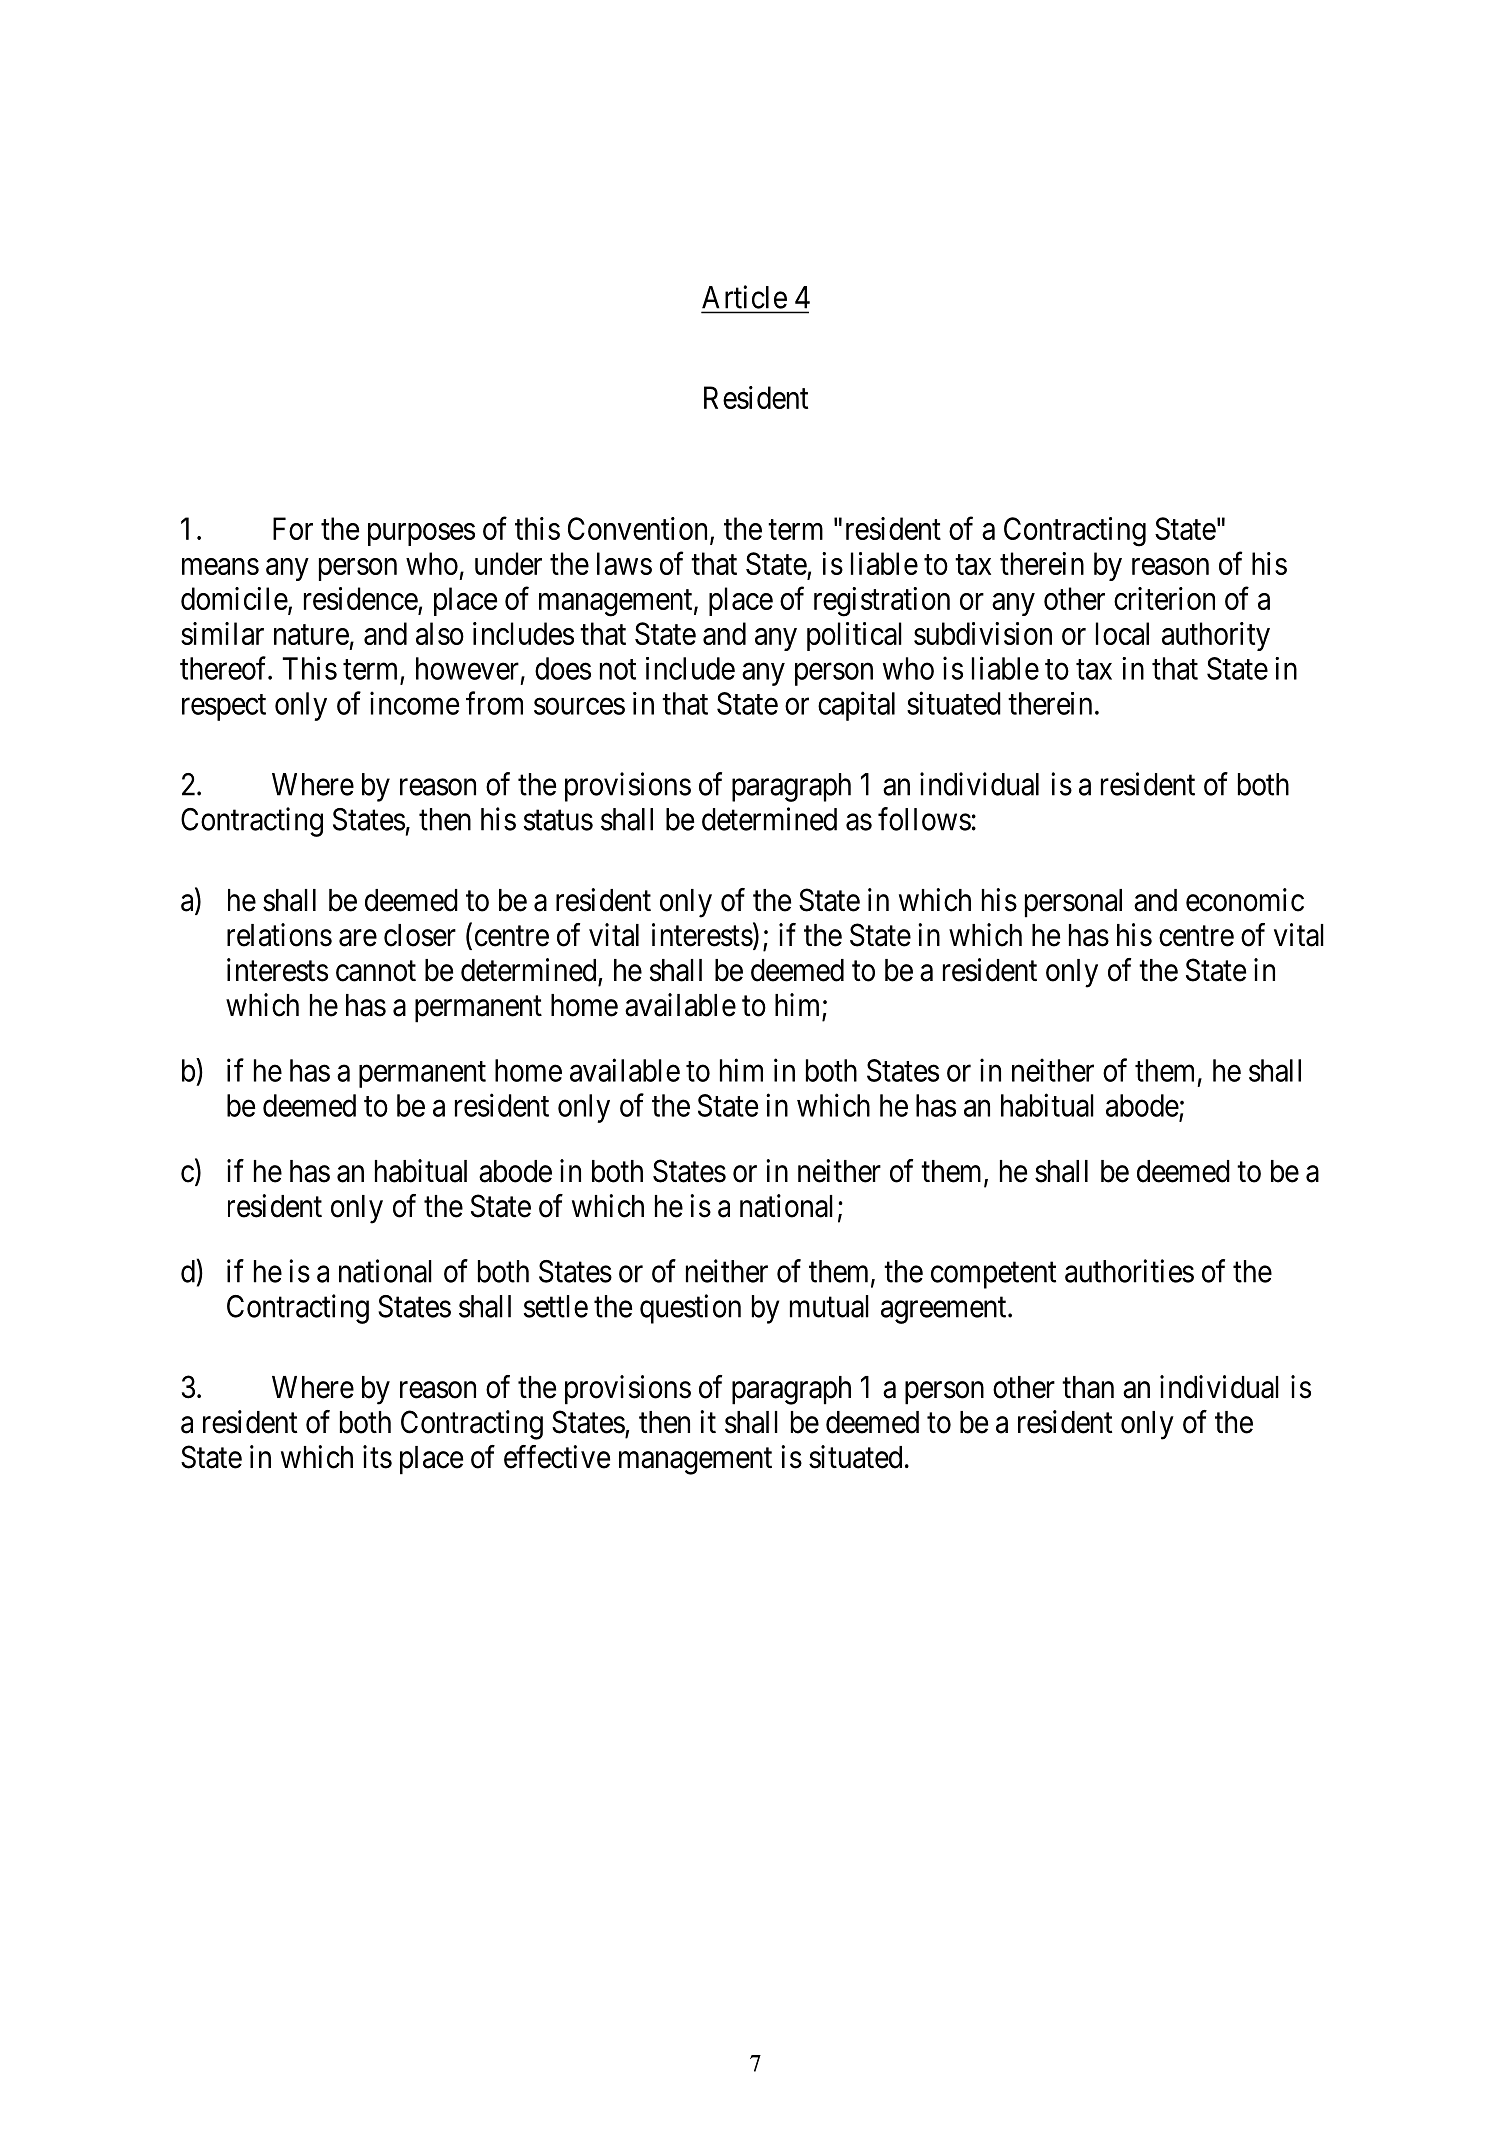 The width and height of the image is (1510, 2136). What do you see at coordinates (293, 528) in the image?
I see `For` at bounding box center [293, 528].
